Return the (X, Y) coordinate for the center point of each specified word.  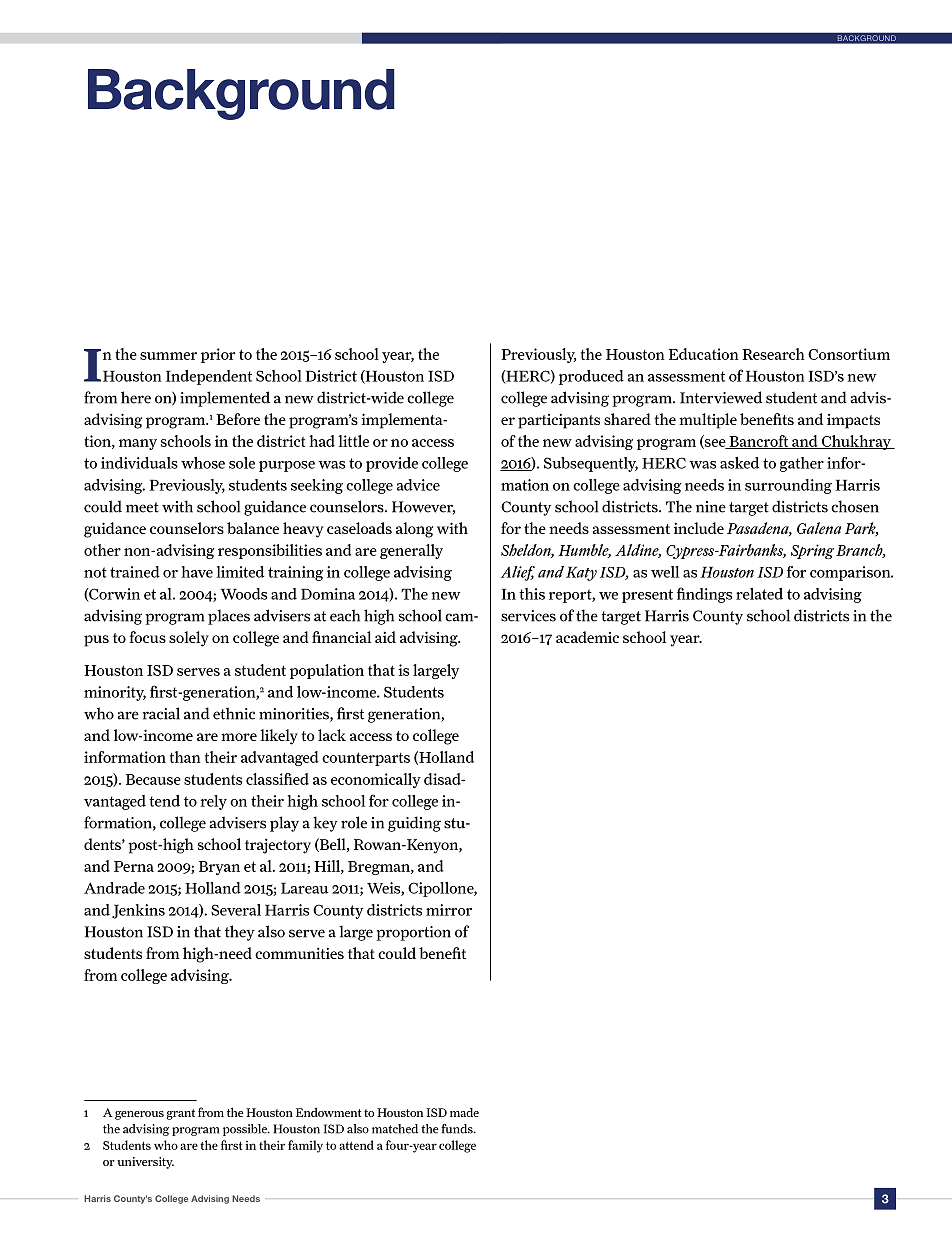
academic (587, 637)
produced (591, 377)
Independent (209, 377)
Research (773, 354)
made (464, 1112)
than (185, 757)
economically (376, 780)
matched (395, 1129)
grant (180, 1114)
